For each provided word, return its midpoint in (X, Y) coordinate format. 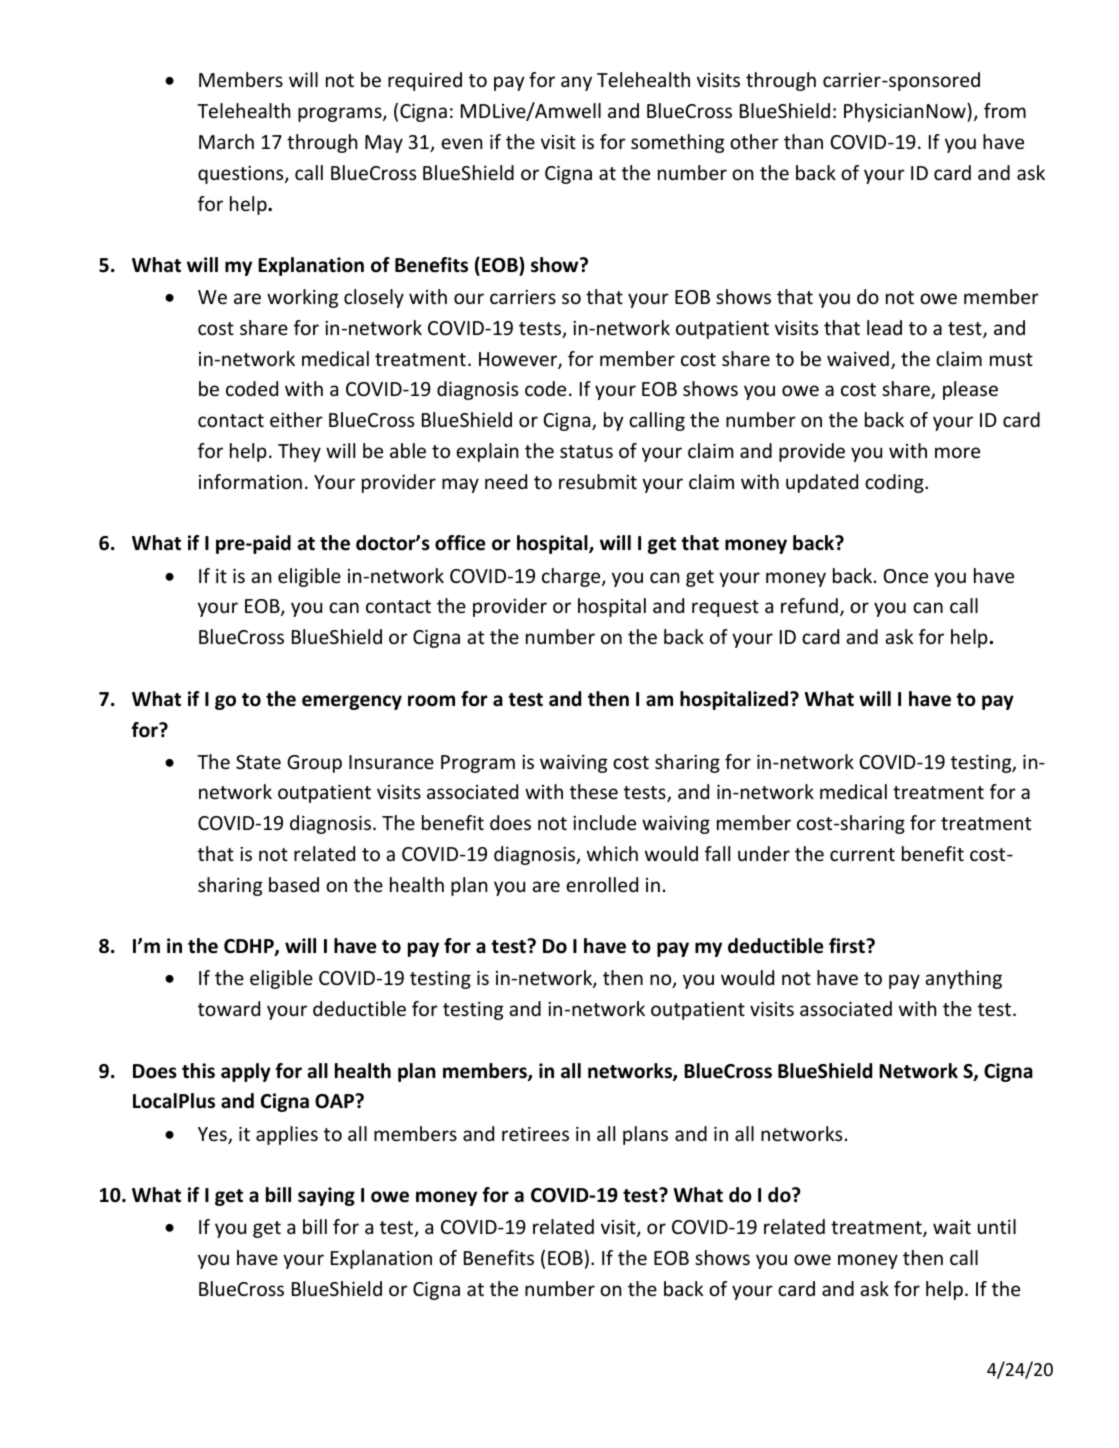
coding (895, 483)
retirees (535, 1134)
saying (326, 1196)
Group (314, 764)
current (862, 854)
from (1005, 110)
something (677, 143)
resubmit (598, 481)
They (299, 452)
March (226, 141)
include (604, 822)
